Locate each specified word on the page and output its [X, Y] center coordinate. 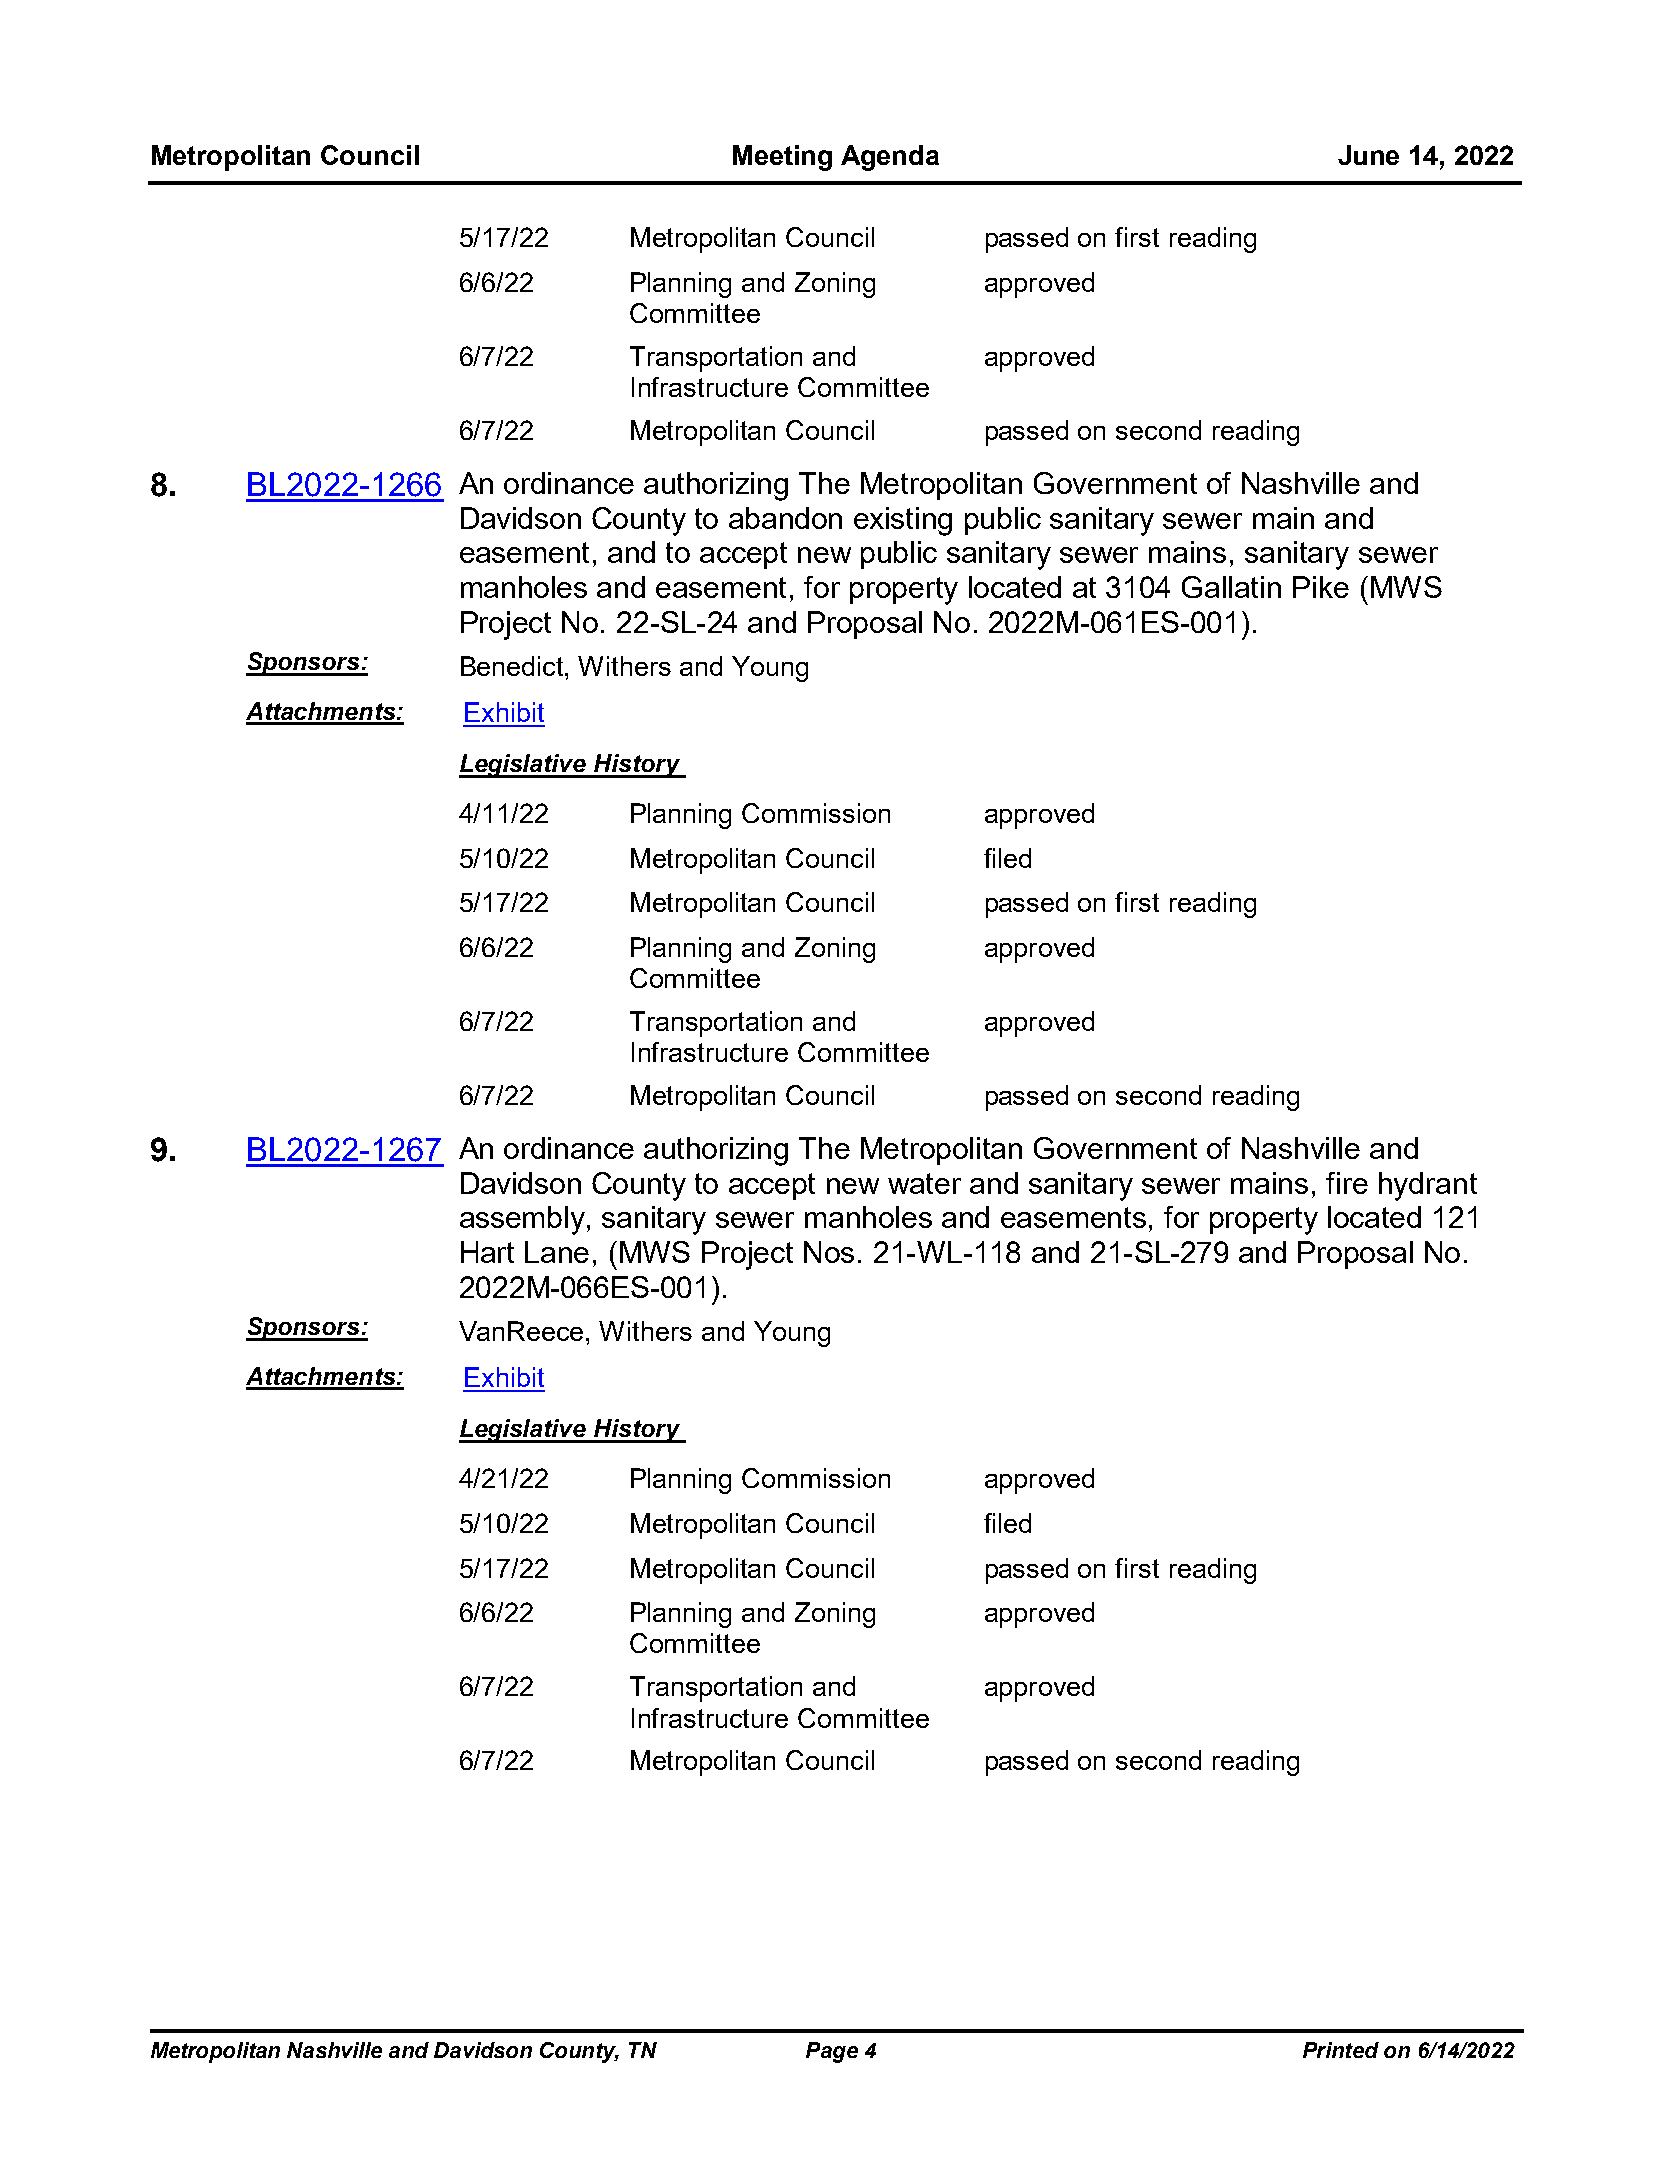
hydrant [1428, 1186]
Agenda [890, 158]
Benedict [513, 666]
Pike [1321, 587]
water [924, 1183]
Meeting [782, 158]
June [1368, 155]
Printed [1341, 2050]
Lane [557, 1252]
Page [832, 2052]
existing [903, 521]
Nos [829, 1252]
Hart [487, 1252]
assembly [524, 1220]
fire [1347, 1183]
